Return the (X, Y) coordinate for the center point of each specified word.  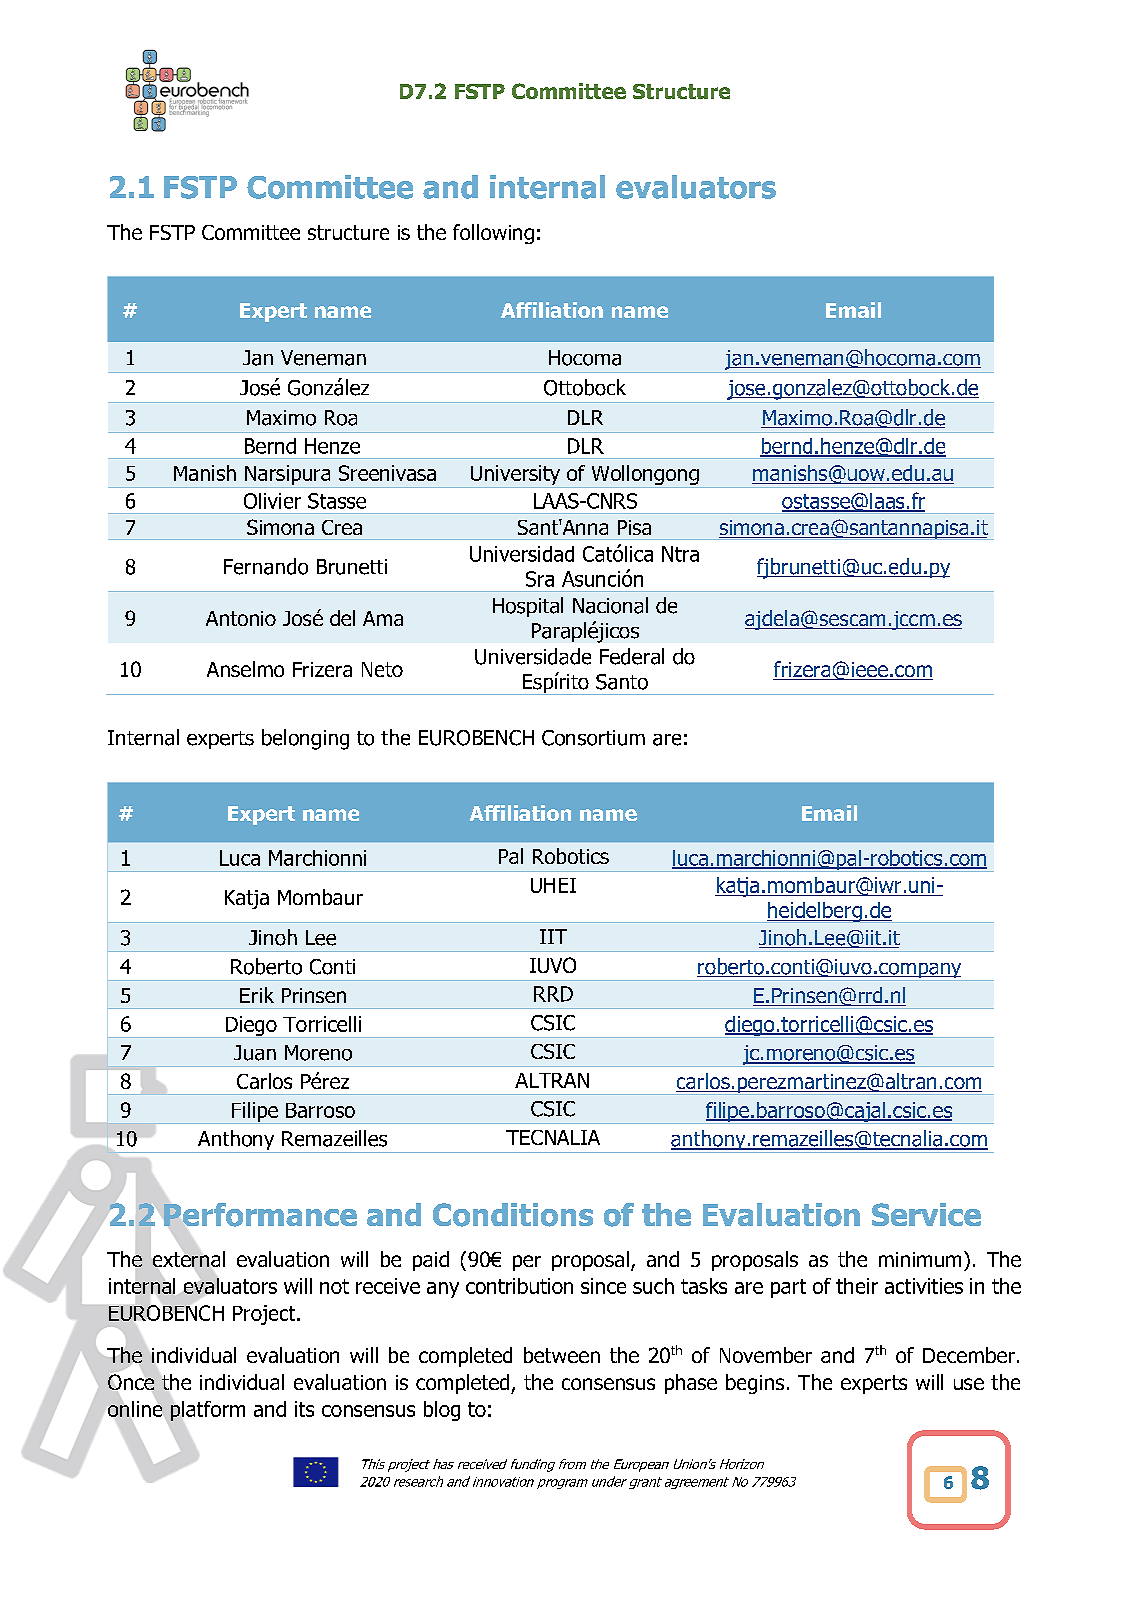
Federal (632, 656)
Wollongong (645, 475)
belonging (305, 739)
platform (206, 1412)
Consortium (593, 738)
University (515, 475)
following (493, 234)
